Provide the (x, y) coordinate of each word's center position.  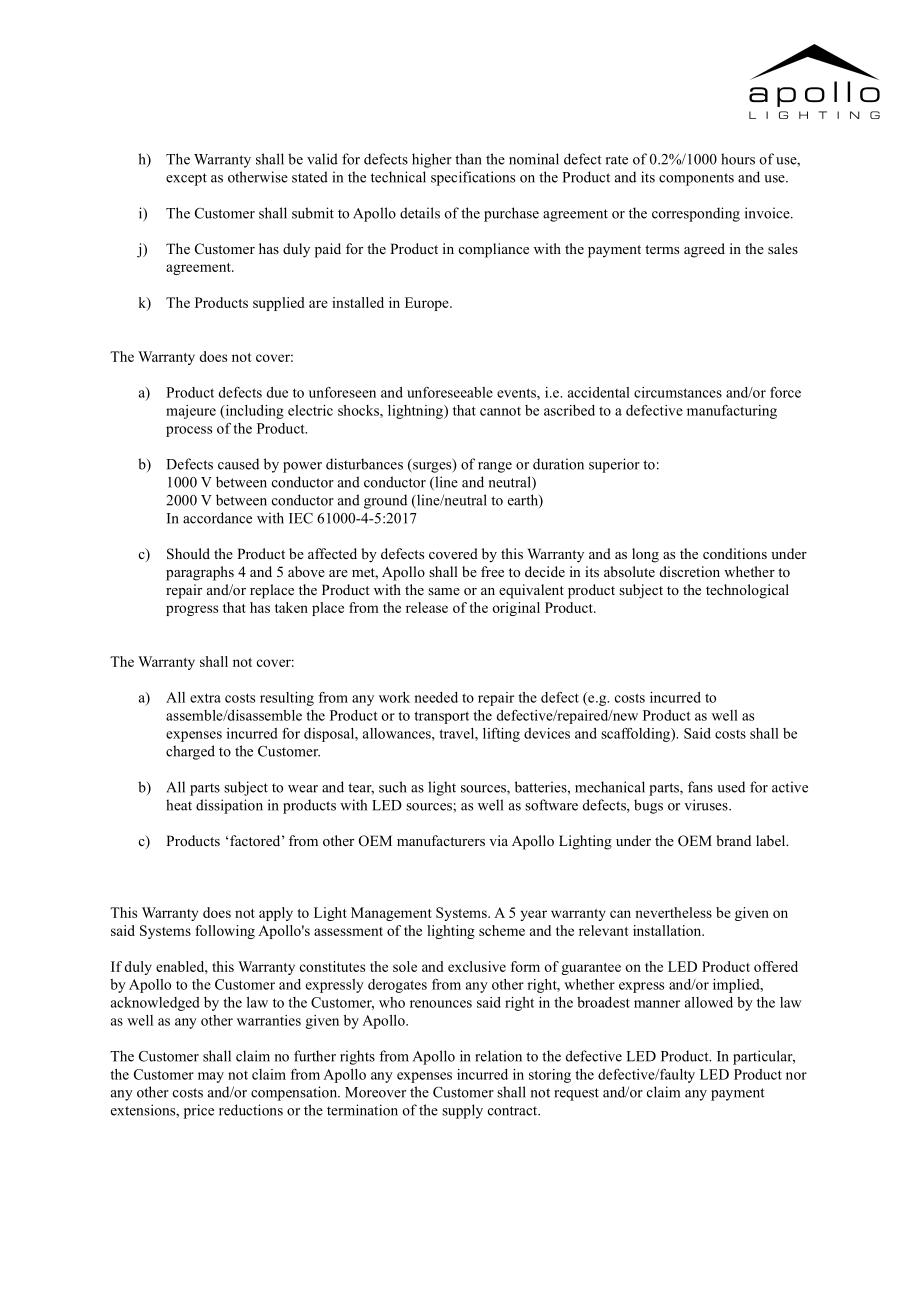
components (696, 179)
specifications (473, 178)
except (186, 179)
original (516, 609)
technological (747, 591)
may (211, 1077)
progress (192, 610)
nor (796, 1076)
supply (462, 1111)
